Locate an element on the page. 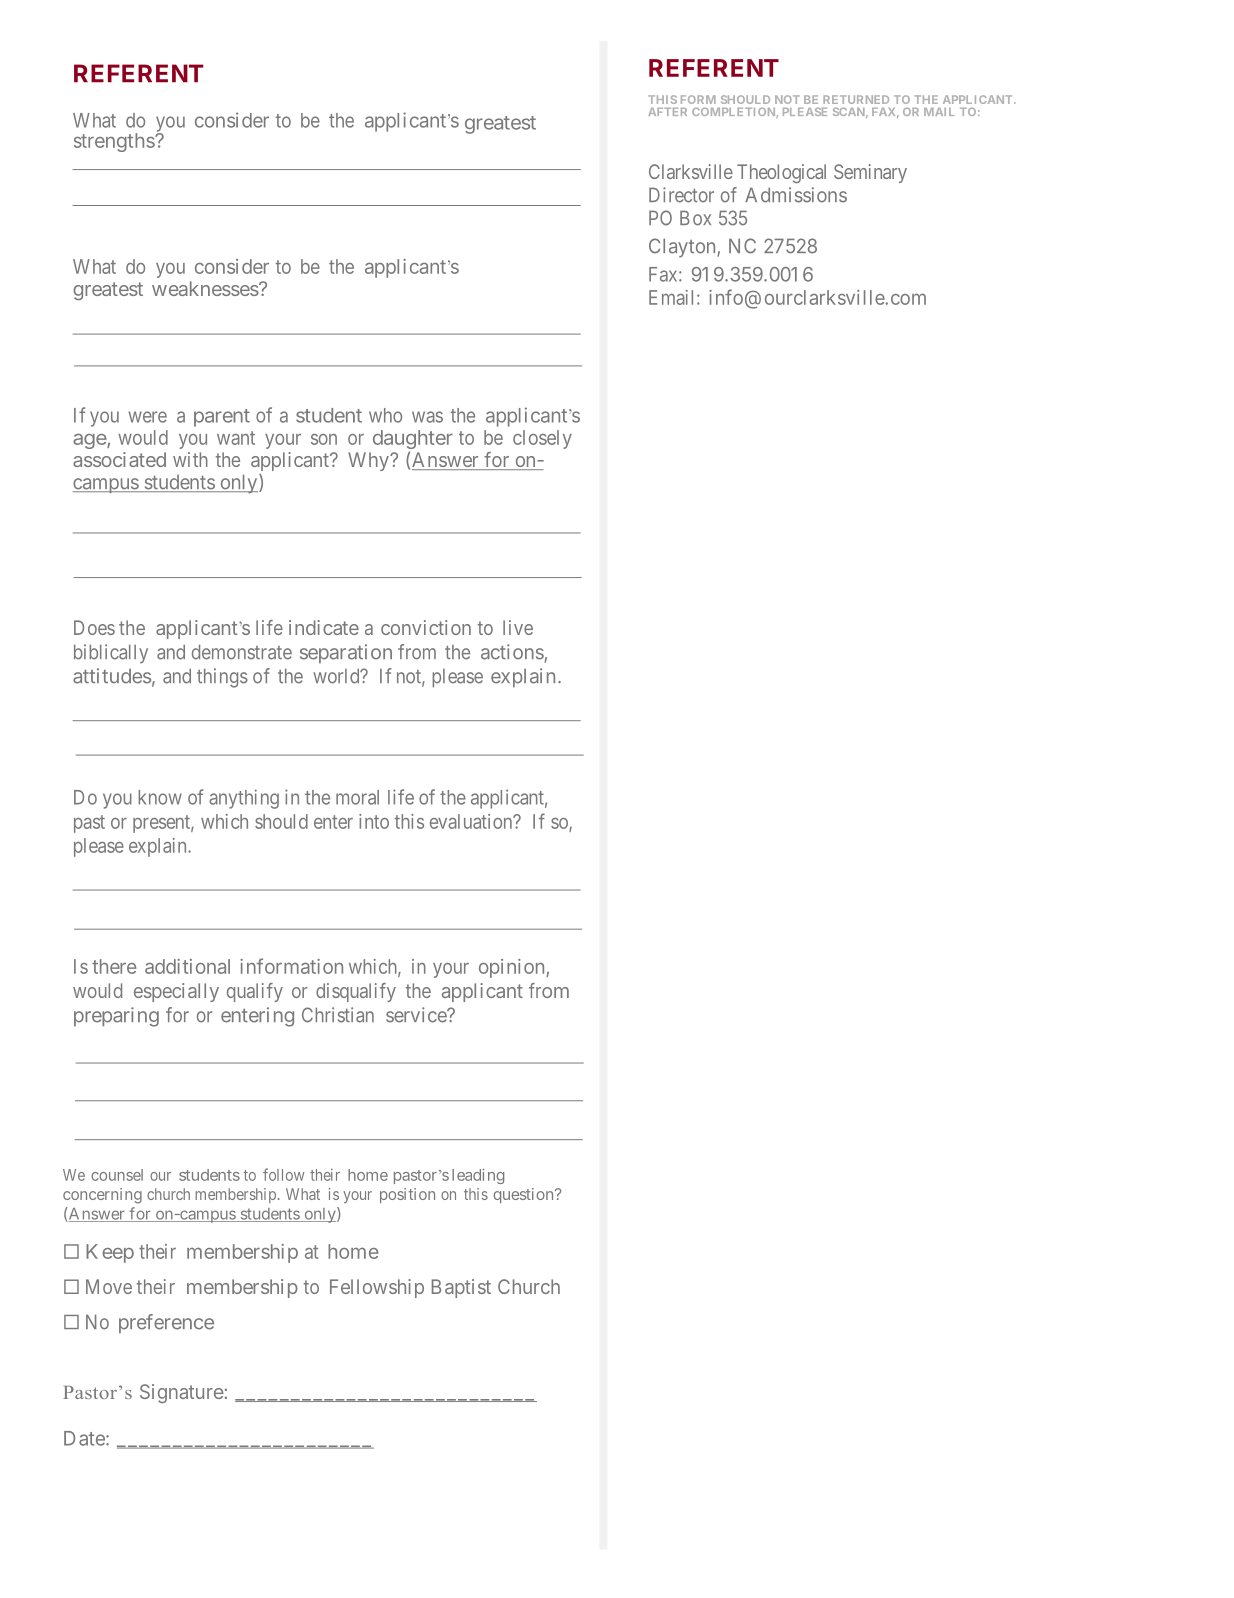  Signature is located at coordinates (182, 1393).
